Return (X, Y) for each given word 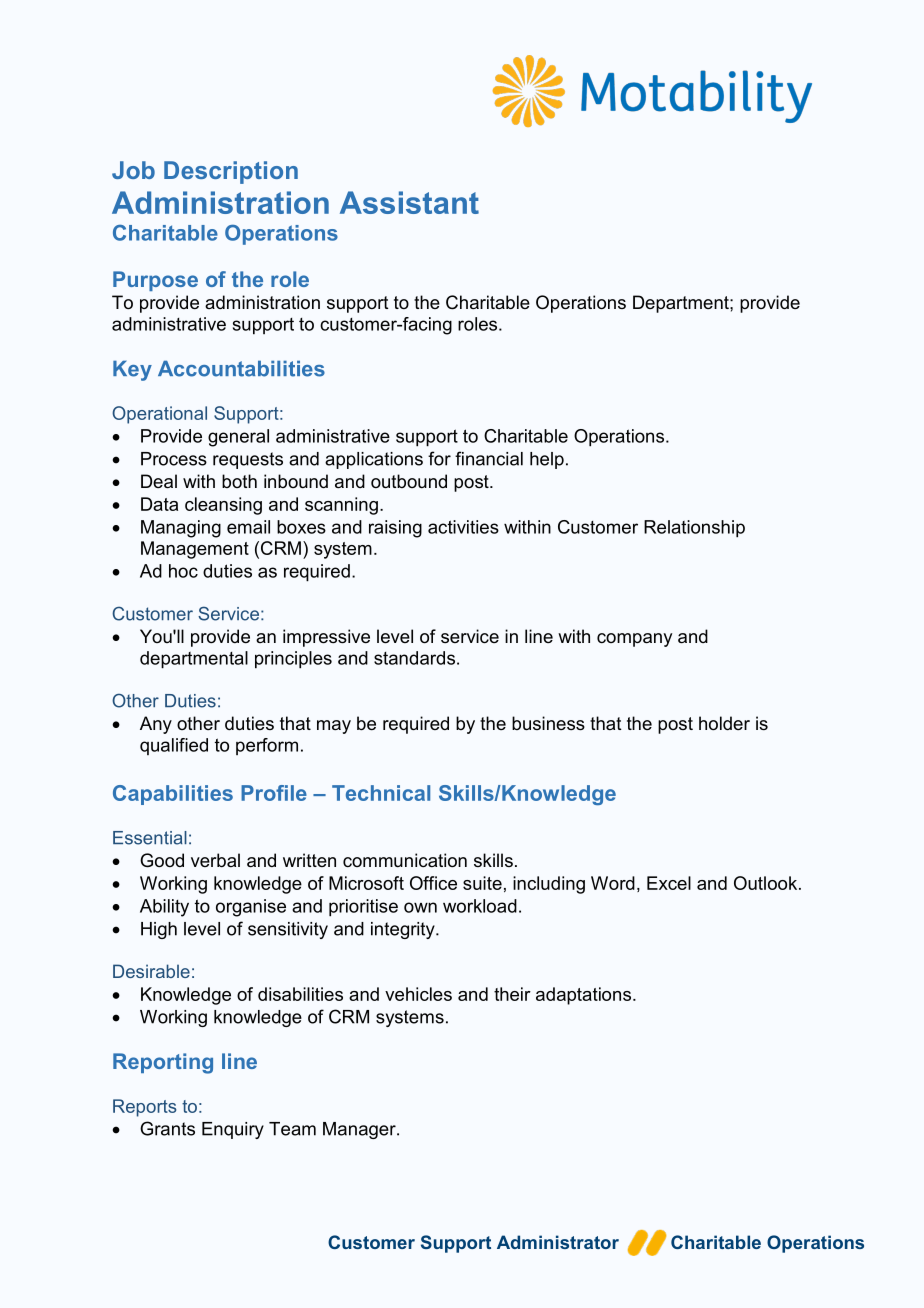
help (547, 460)
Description (231, 172)
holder (724, 723)
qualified (174, 746)
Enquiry (233, 1130)
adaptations (585, 996)
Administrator (558, 1242)
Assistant (409, 202)
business (548, 723)
